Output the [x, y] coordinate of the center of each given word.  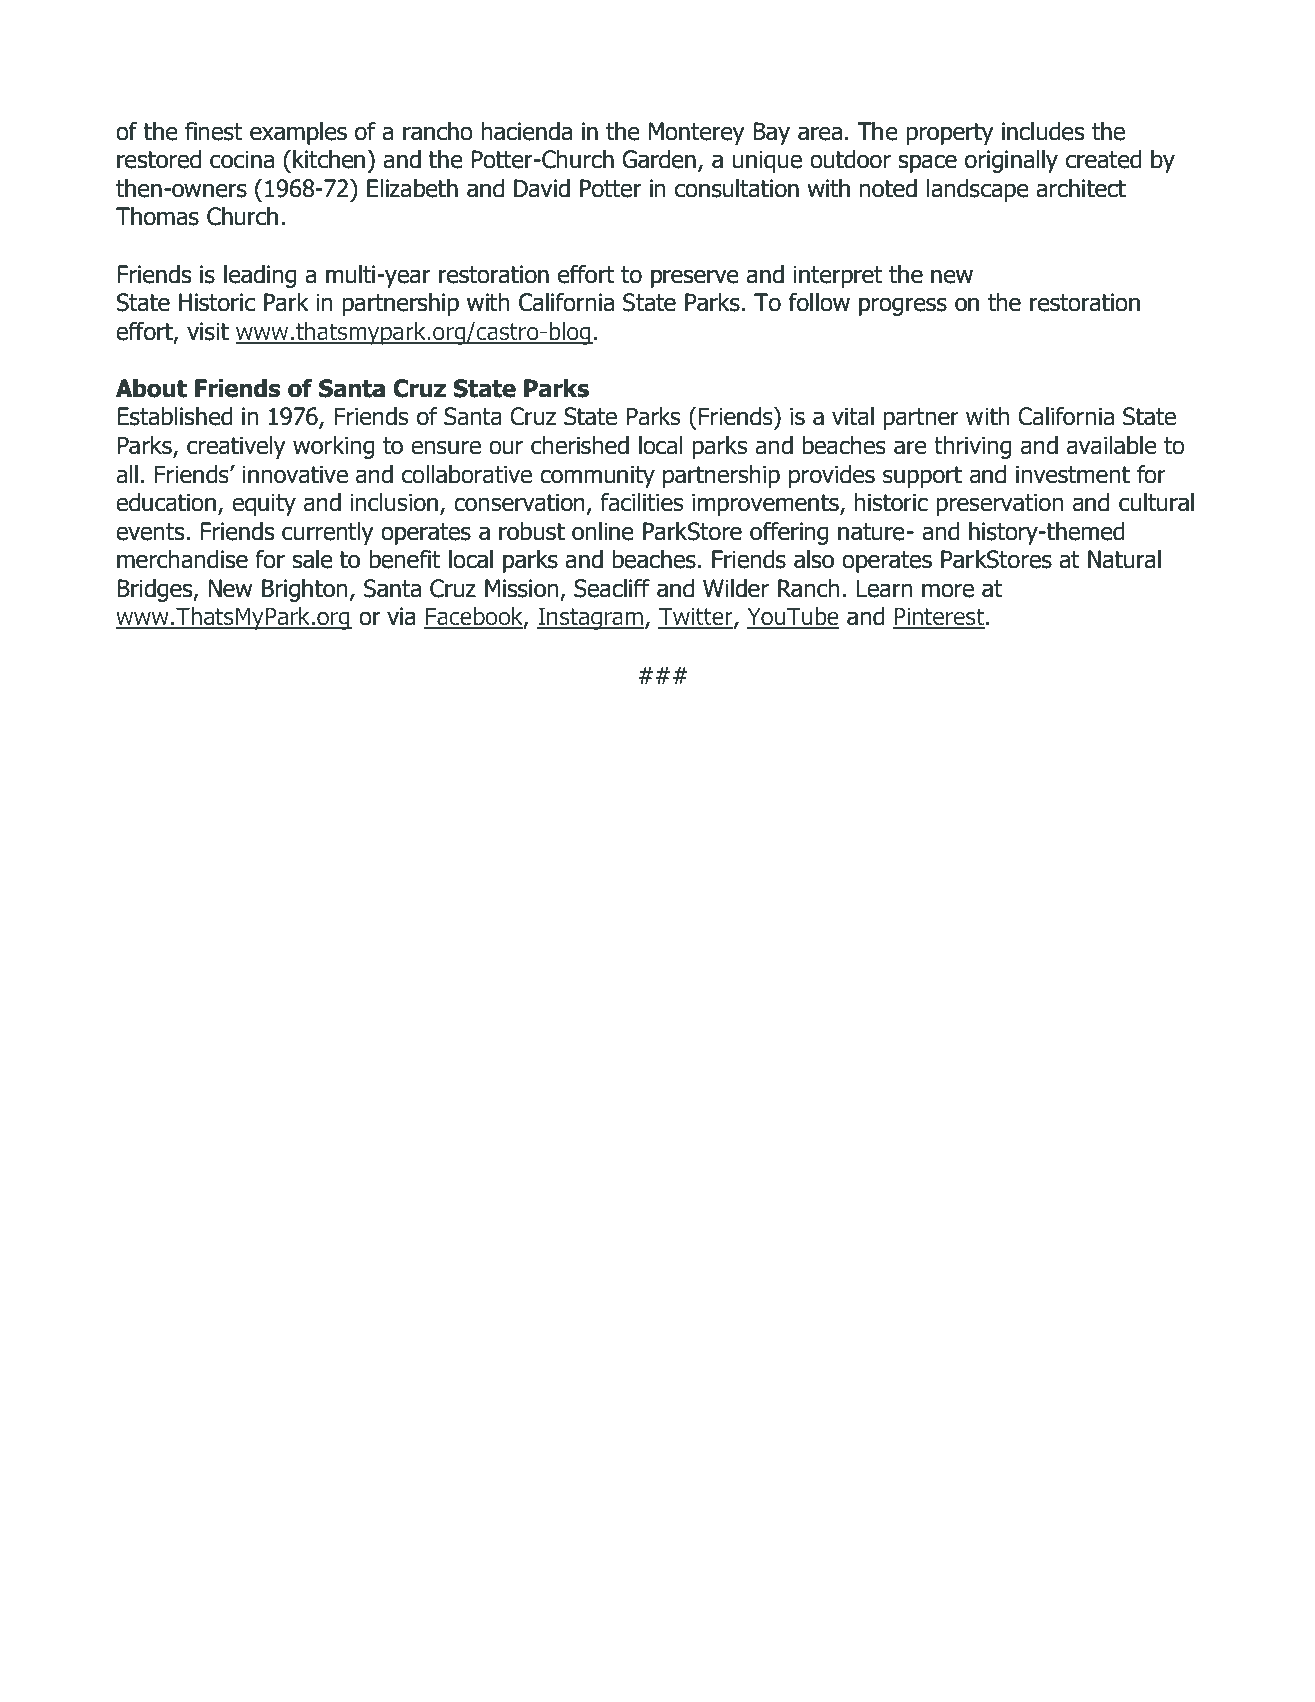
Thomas [157, 216]
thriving [973, 447]
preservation [999, 504]
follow [819, 302]
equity [264, 504]
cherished [580, 445]
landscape [978, 190]
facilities [641, 502]
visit [208, 331]
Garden [659, 159]
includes [1043, 131]
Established [175, 416]
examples [298, 133]
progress [903, 306]
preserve [695, 278]
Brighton [304, 590]
